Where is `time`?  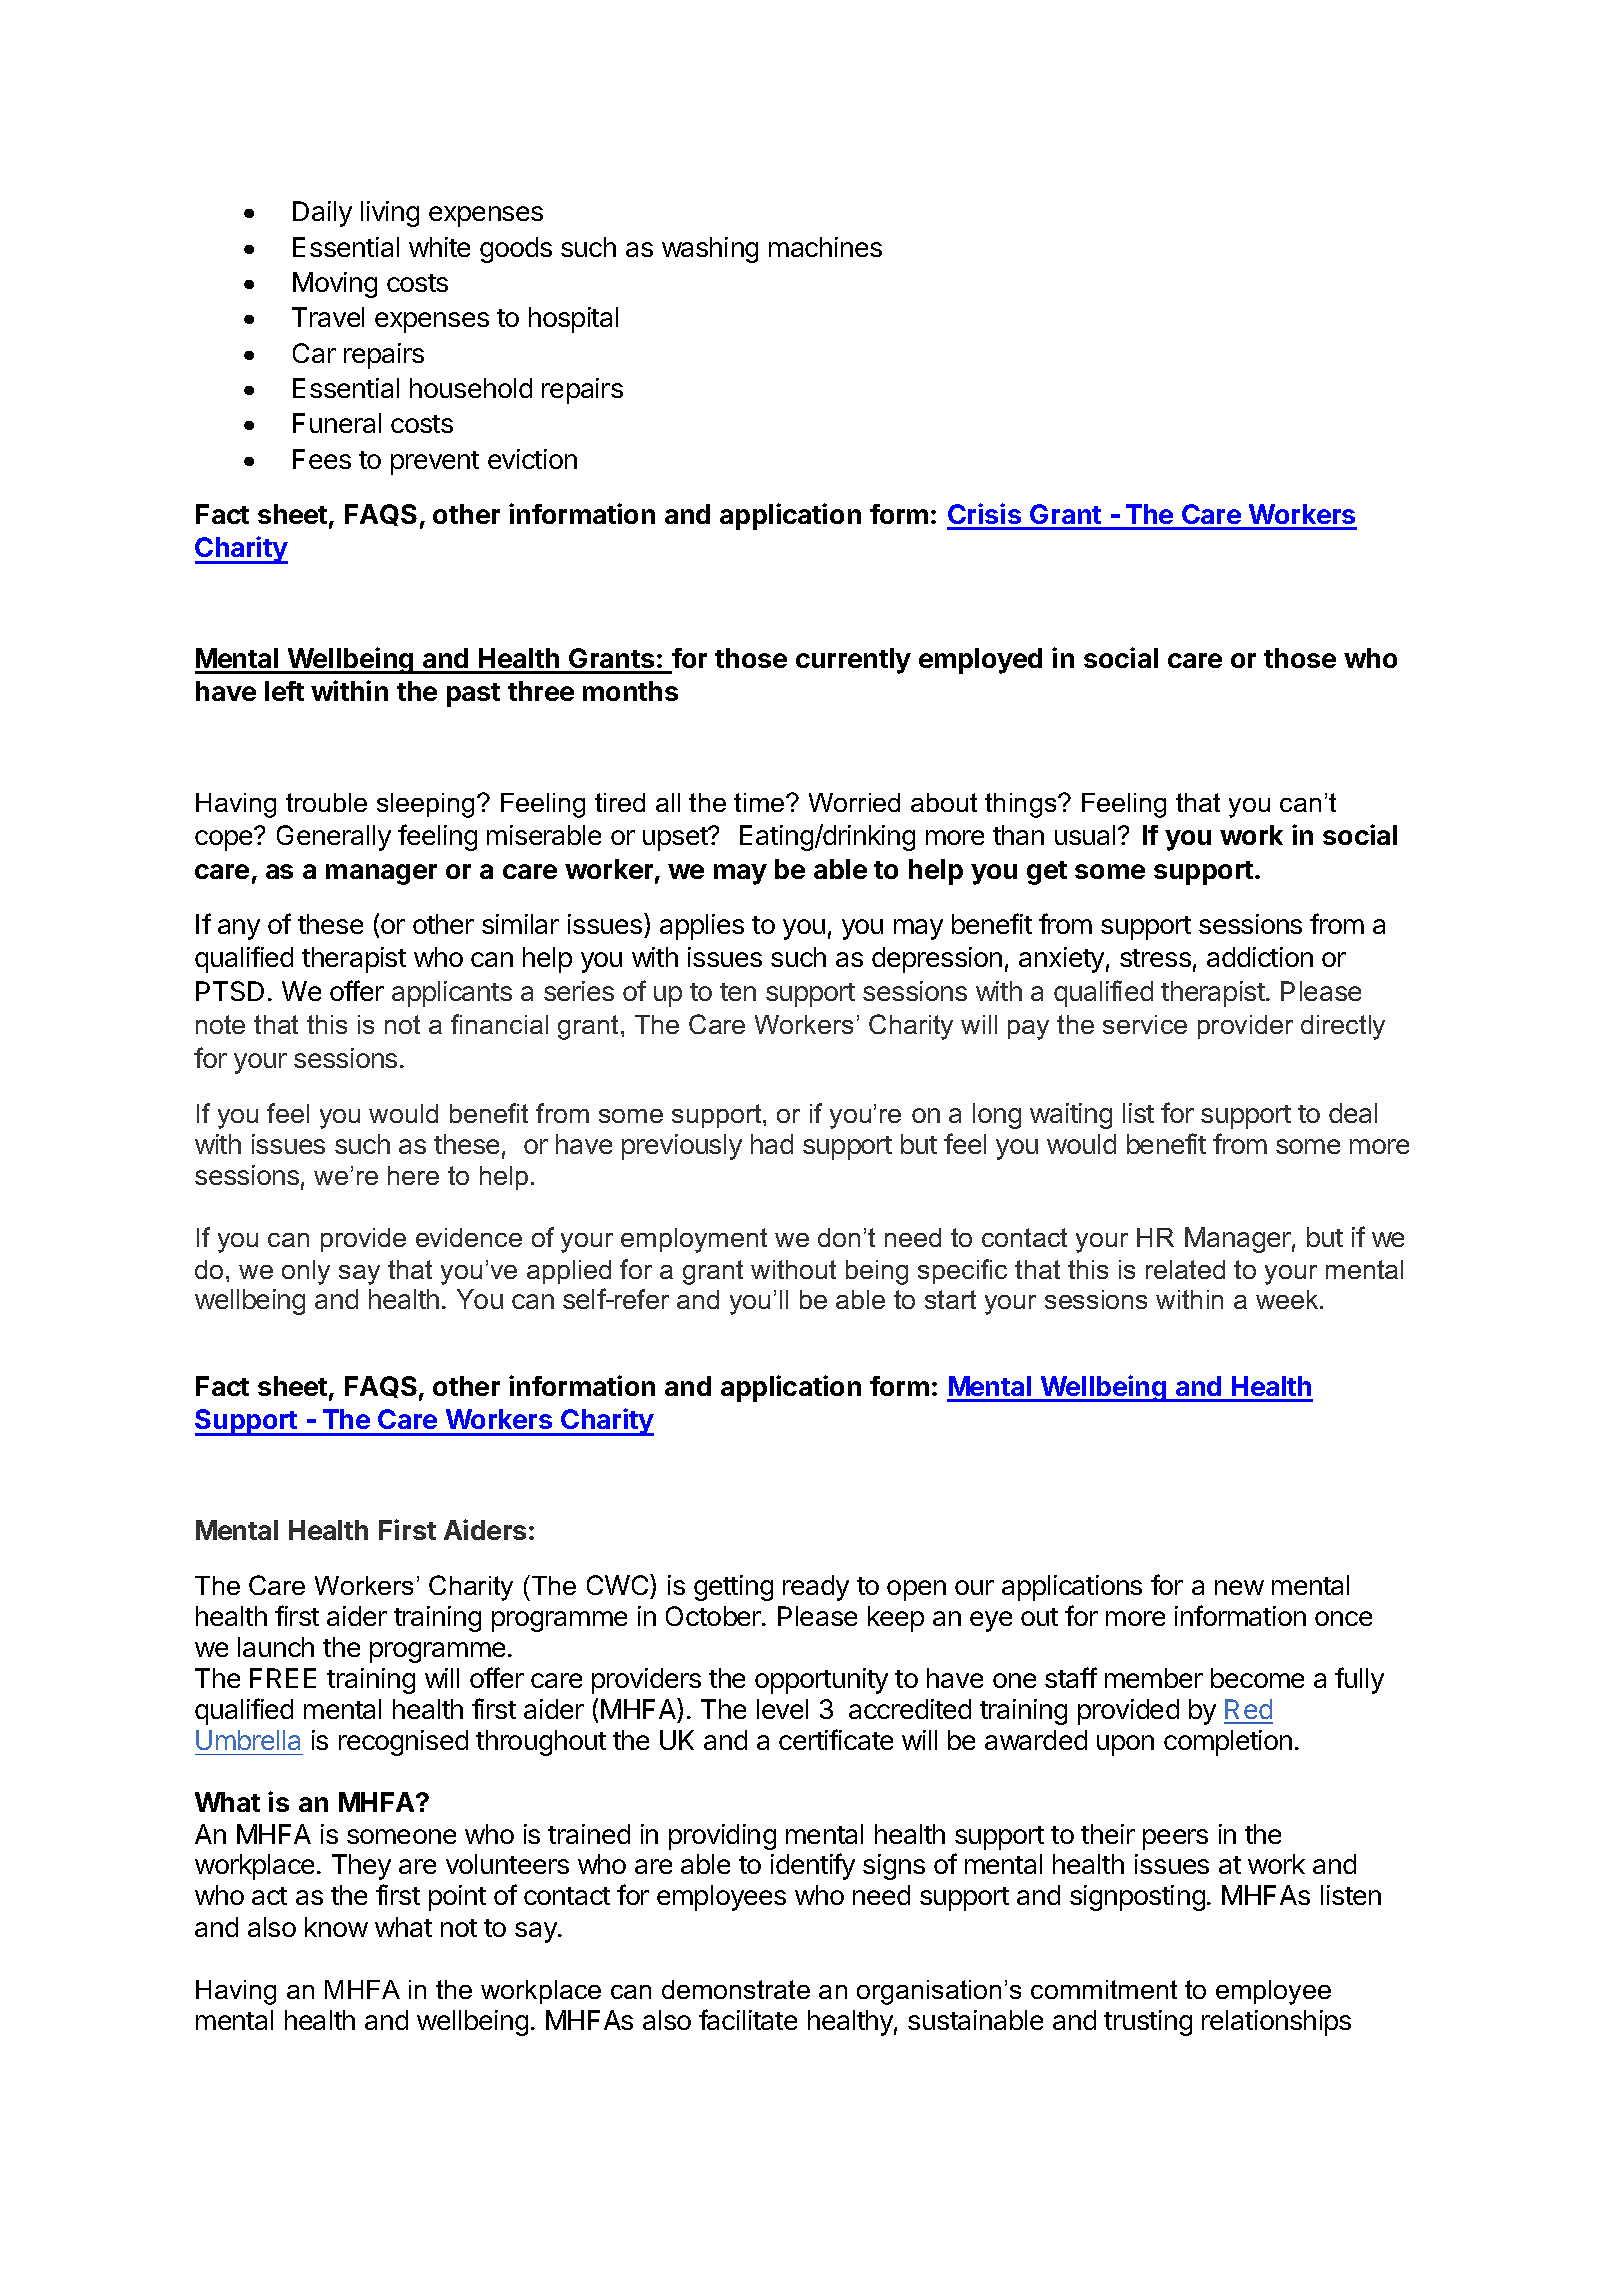
time is located at coordinates (760, 802).
